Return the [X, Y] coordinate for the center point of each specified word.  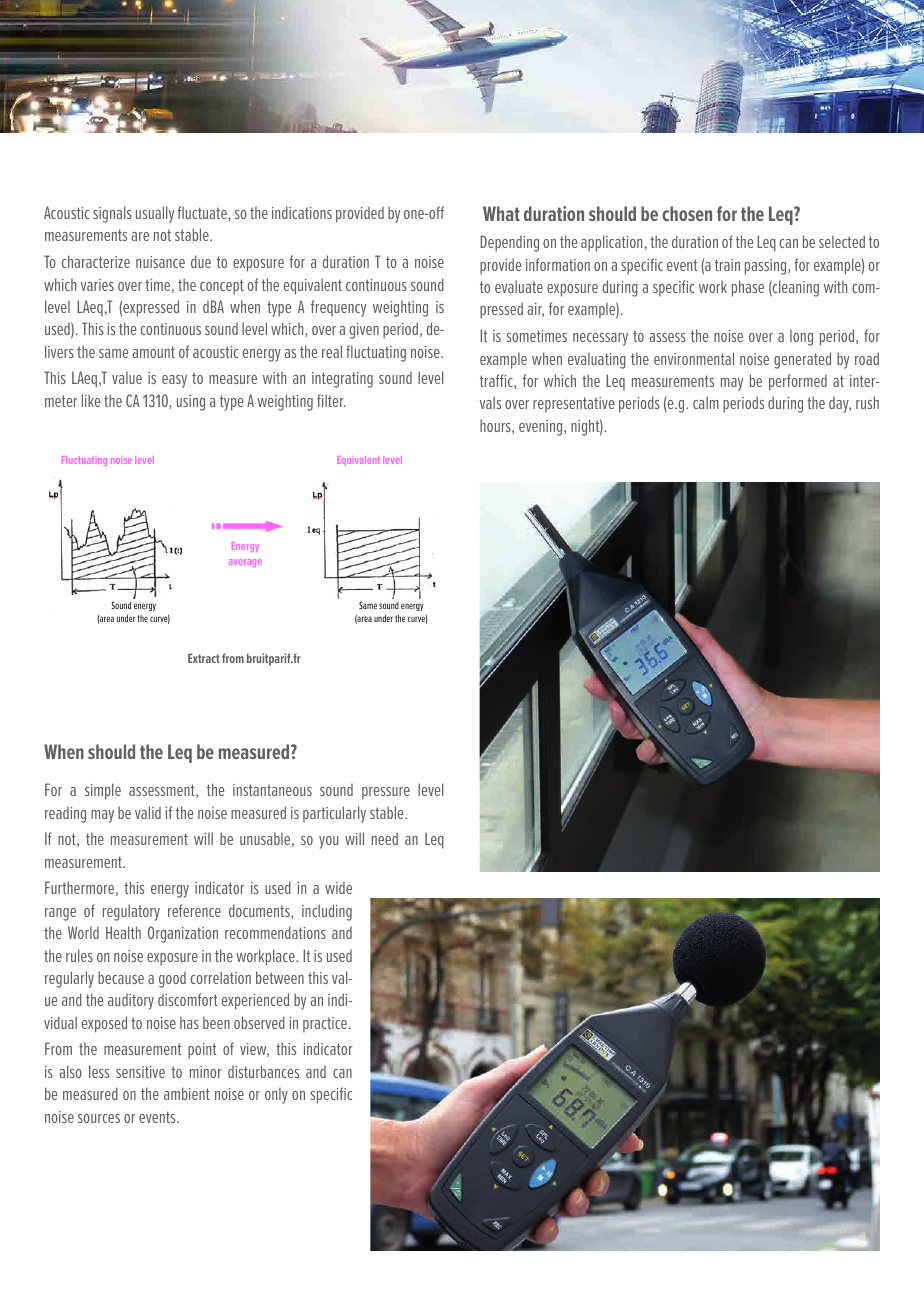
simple [103, 791]
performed [798, 382]
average [245, 562]
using [191, 403]
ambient [187, 1093]
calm [706, 402]
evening [542, 428]
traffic [497, 381]
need [385, 838]
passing [767, 267]
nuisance [160, 262]
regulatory [131, 912]
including [327, 912]
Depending [509, 243]
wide [338, 888]
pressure [386, 793]
